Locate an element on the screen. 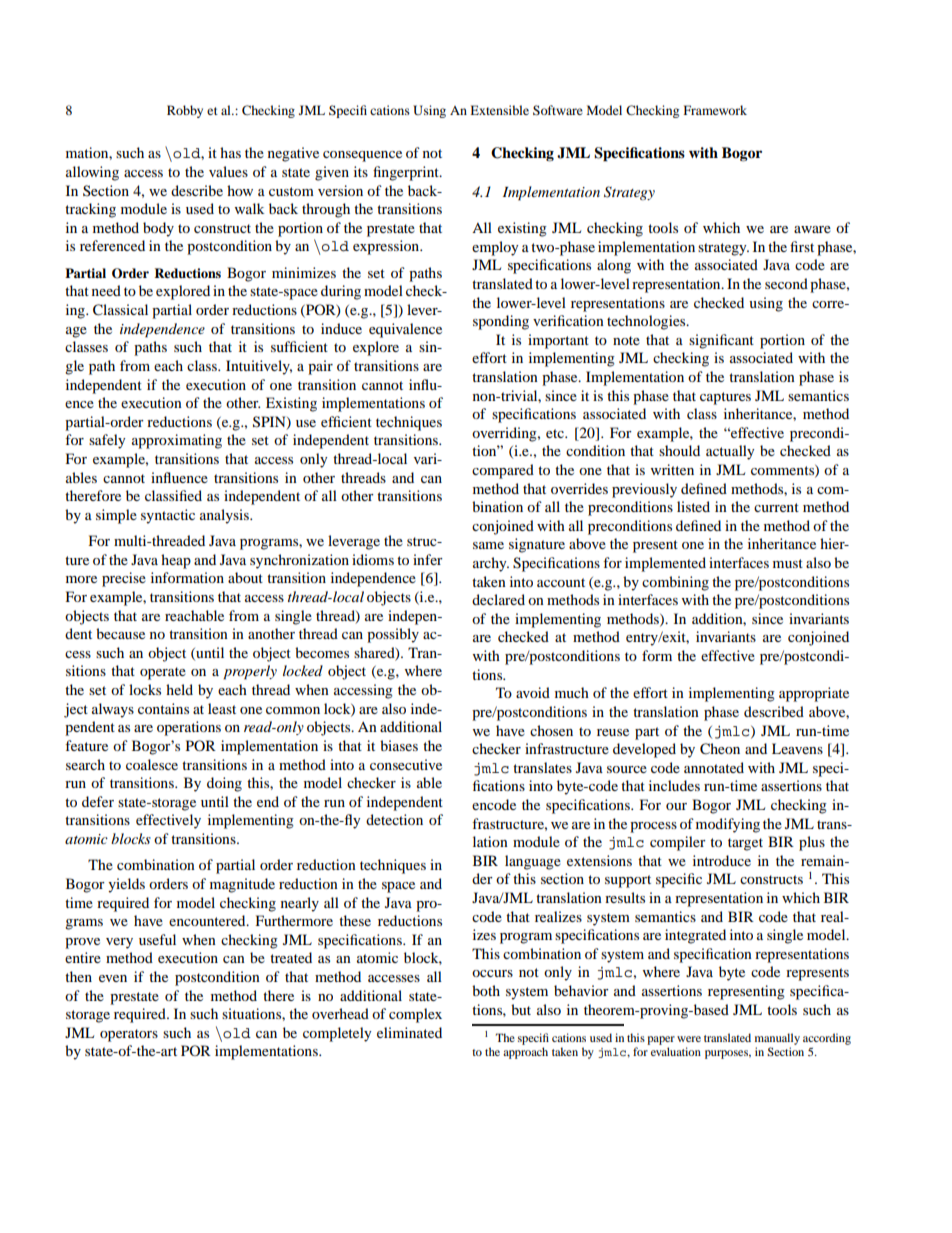 The height and width of the screenshot is (1233, 952). heap is located at coordinates (176, 561).
